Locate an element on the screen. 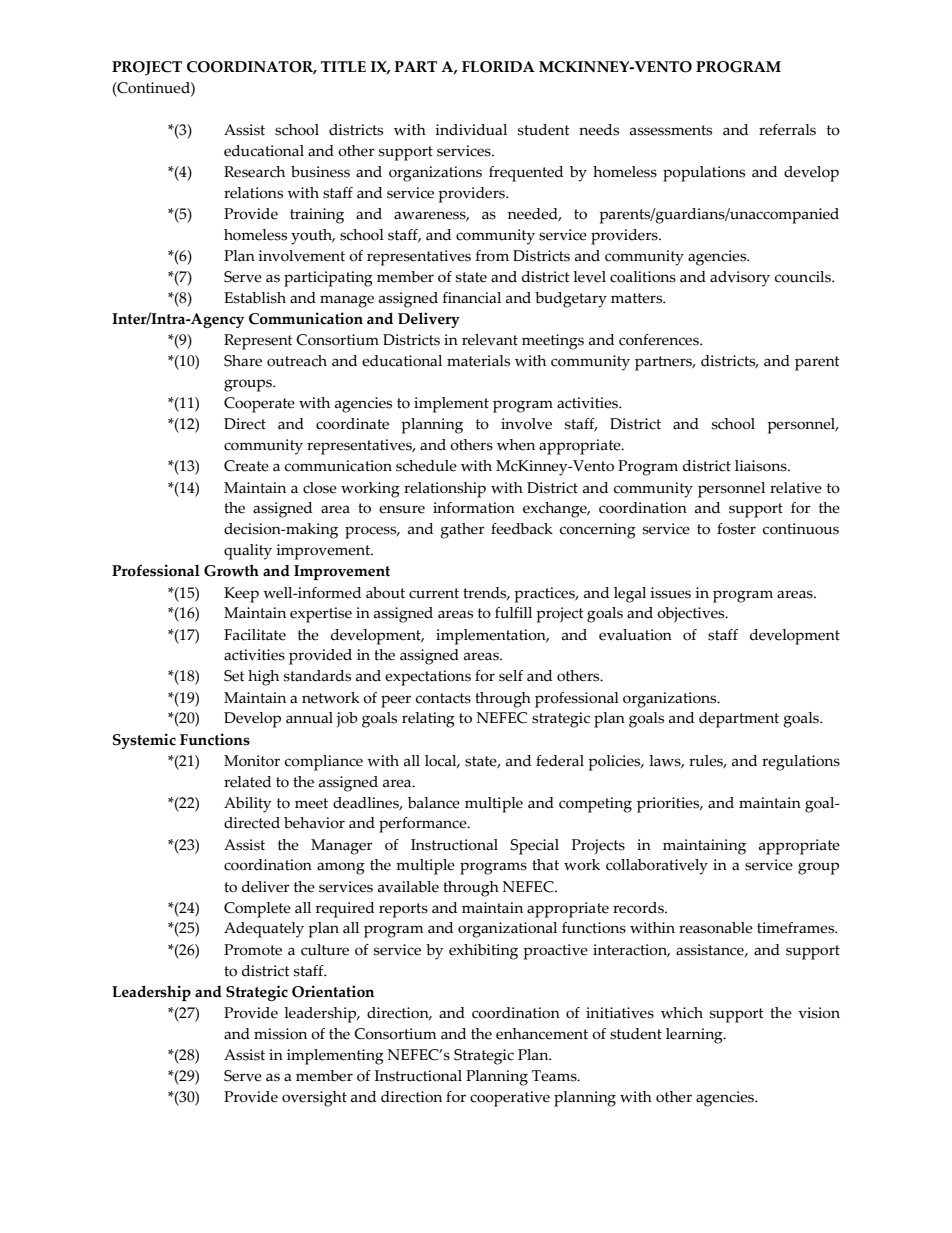  current is located at coordinates (434, 593).
